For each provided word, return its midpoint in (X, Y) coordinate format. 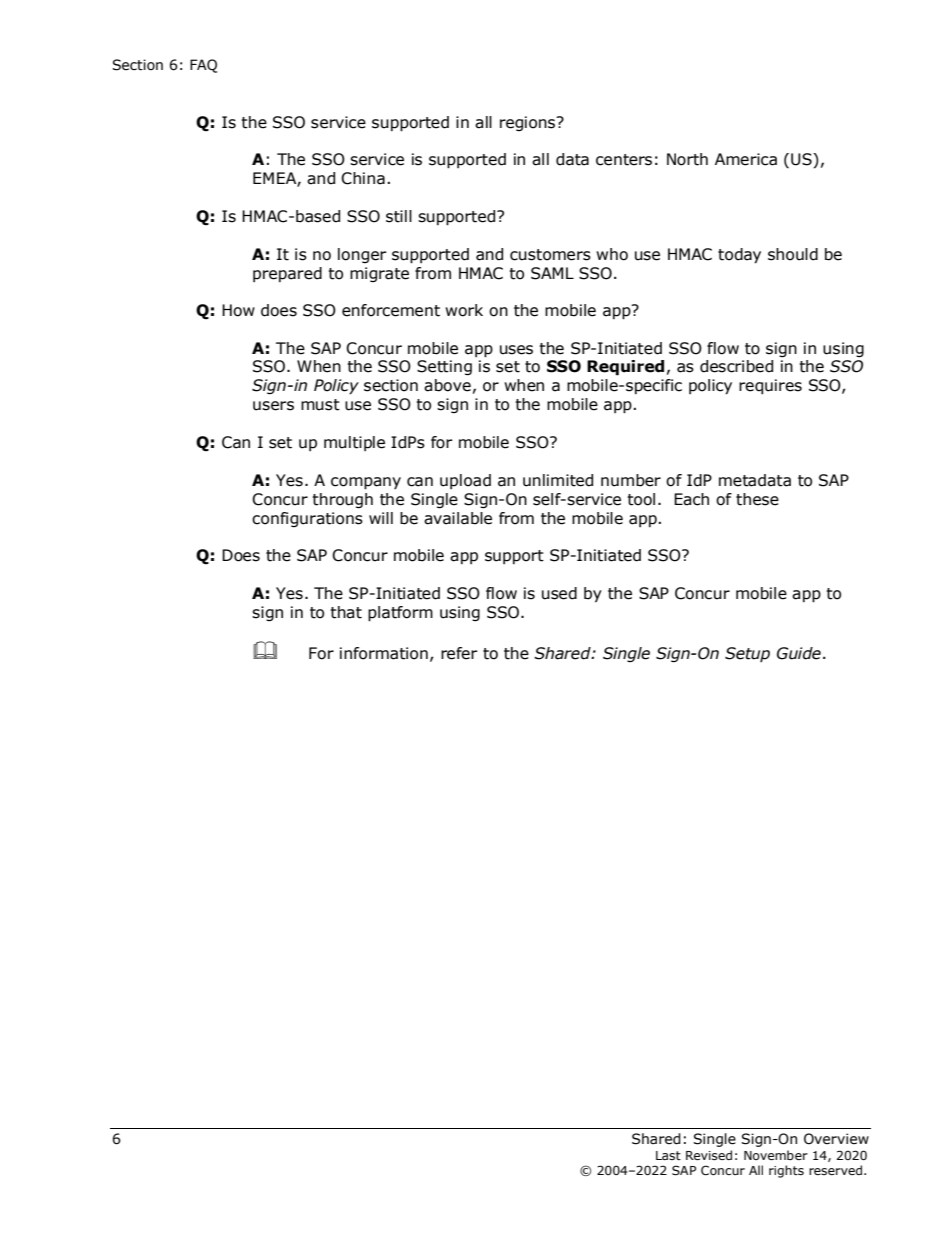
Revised (709, 1155)
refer (459, 653)
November (776, 1155)
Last (668, 1155)
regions (528, 123)
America (746, 159)
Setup (747, 654)
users (273, 406)
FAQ (203, 66)
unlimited (558, 480)
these (757, 499)
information (384, 653)
